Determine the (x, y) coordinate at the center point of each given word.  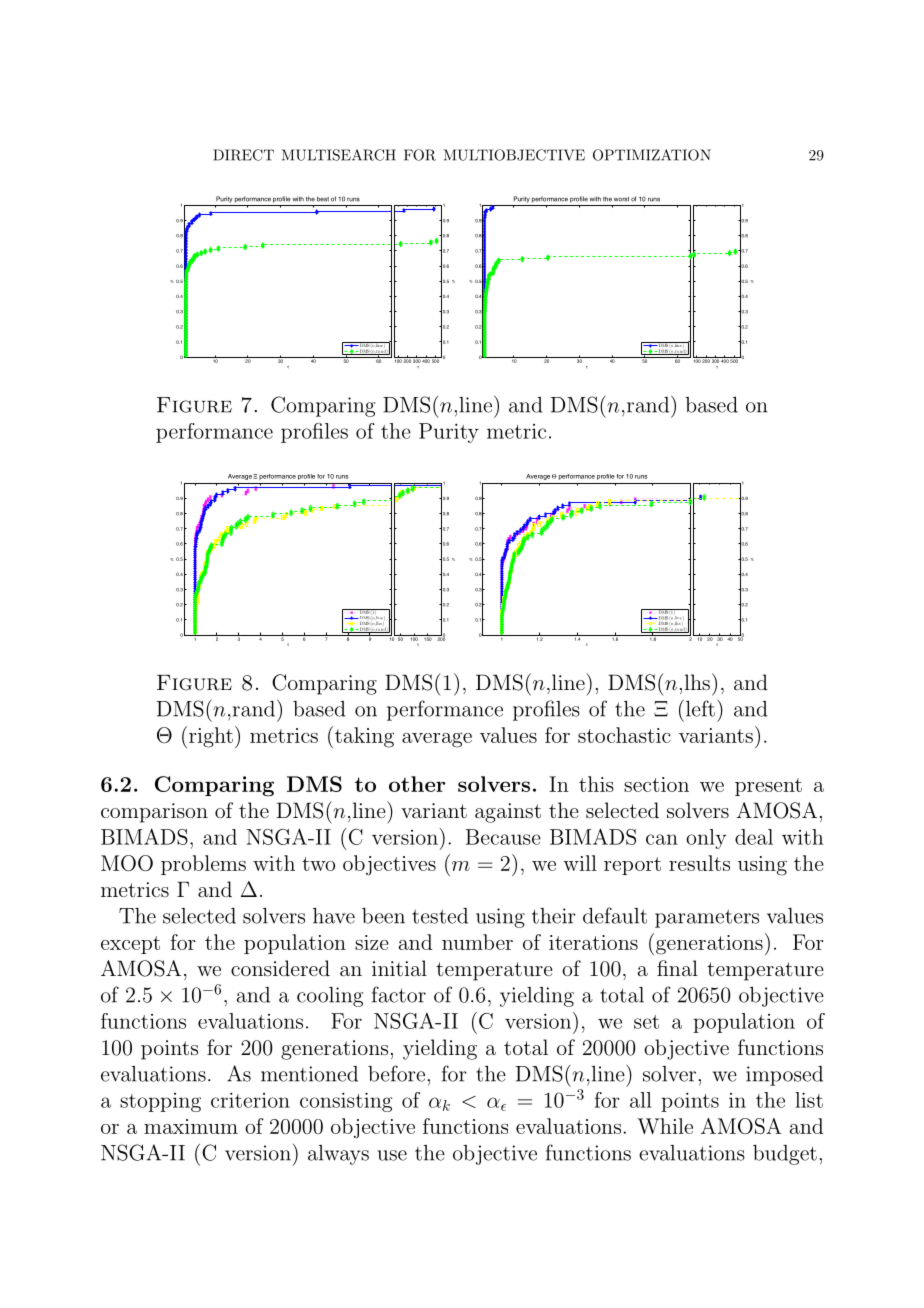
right (211, 737)
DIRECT (243, 155)
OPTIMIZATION (652, 155)
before (396, 1073)
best (323, 199)
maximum (191, 1126)
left (699, 708)
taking (363, 737)
